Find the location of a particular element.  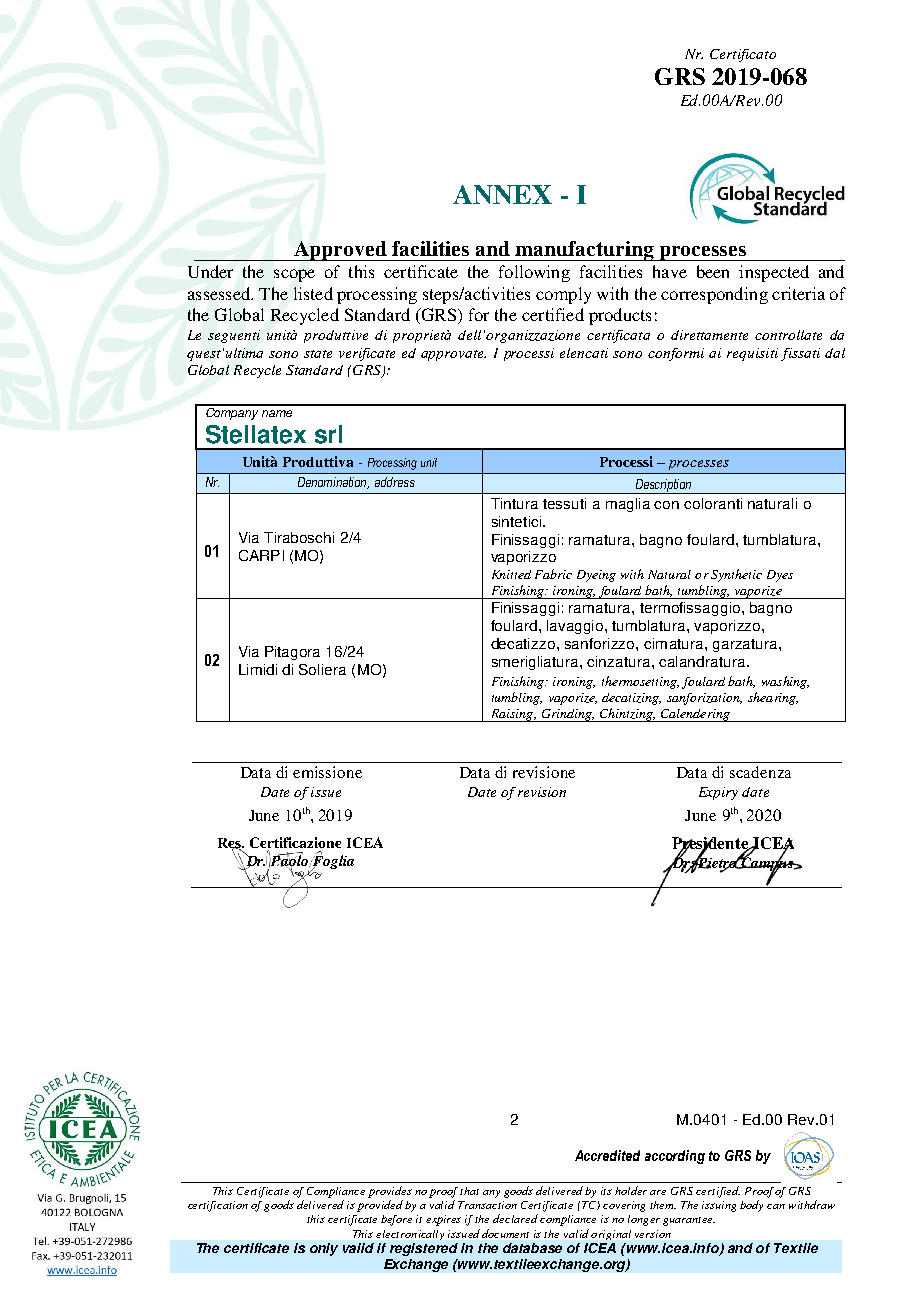

body is located at coordinates (751, 1206).
